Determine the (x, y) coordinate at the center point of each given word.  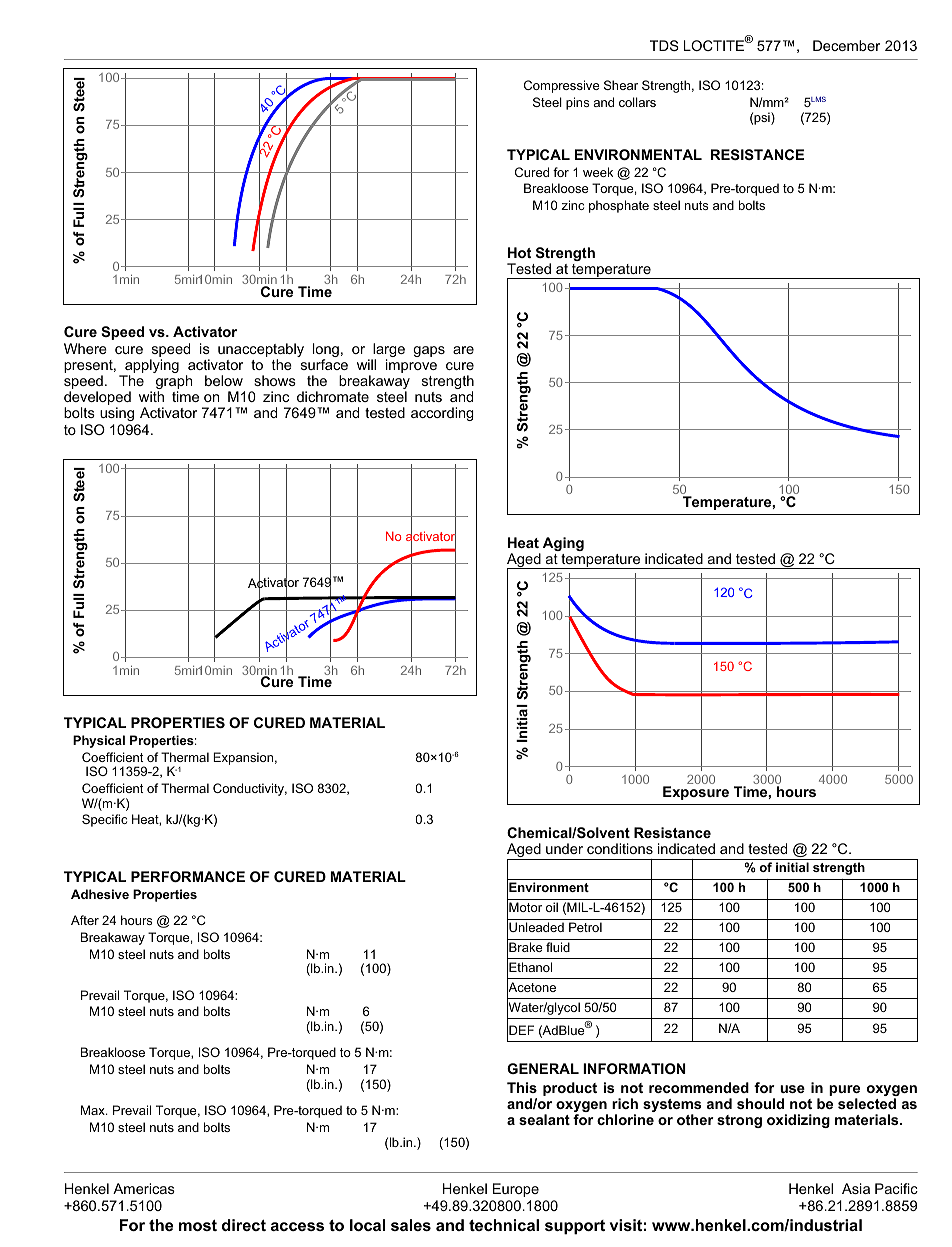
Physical (99, 741)
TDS (664, 45)
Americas (144, 1188)
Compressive (561, 86)
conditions (620, 848)
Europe (516, 1190)
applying (151, 367)
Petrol (585, 927)
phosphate (619, 206)
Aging (562, 545)
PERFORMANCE (188, 876)
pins (578, 103)
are (463, 350)
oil (552, 907)
